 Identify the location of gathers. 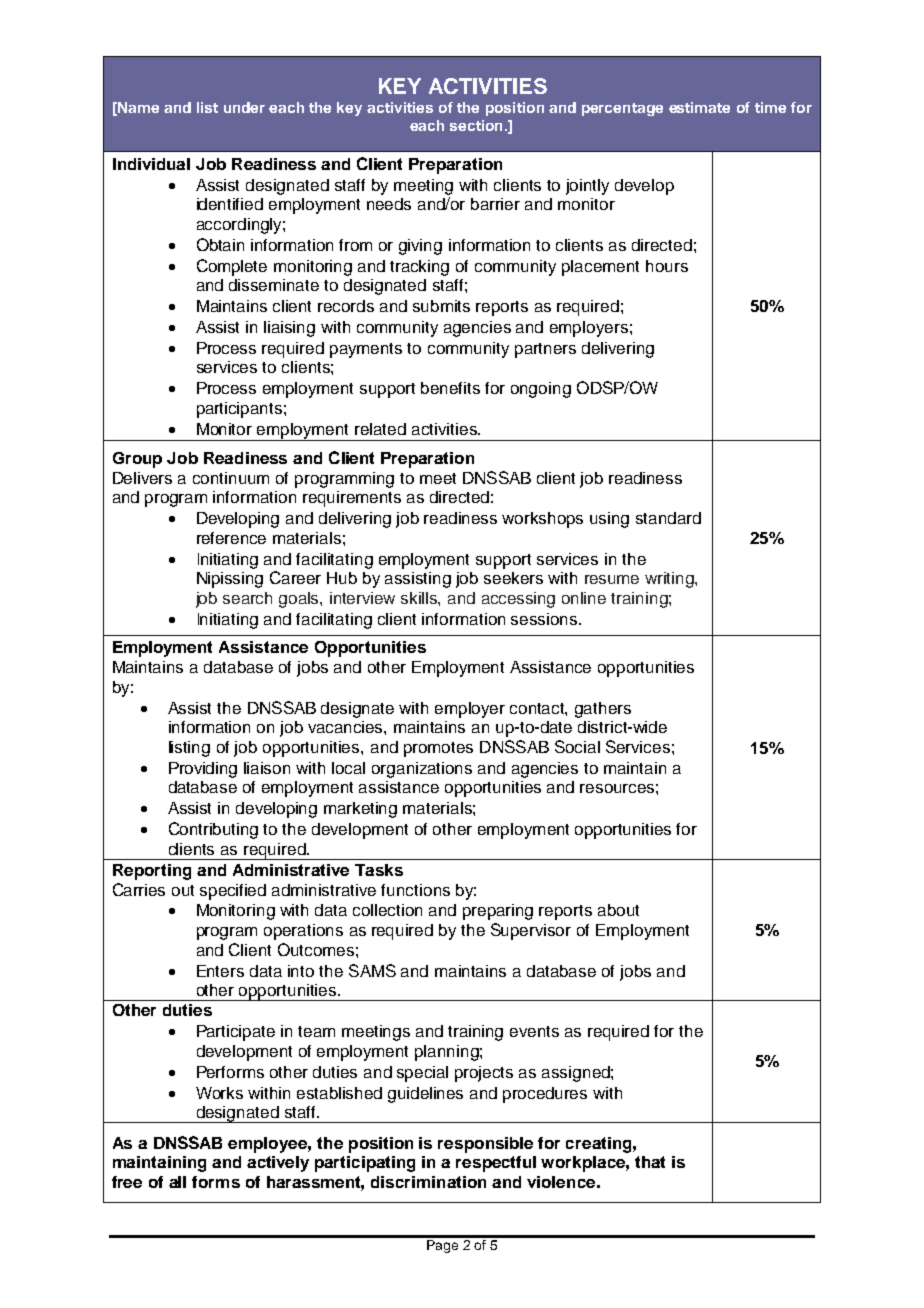
(603, 710).
